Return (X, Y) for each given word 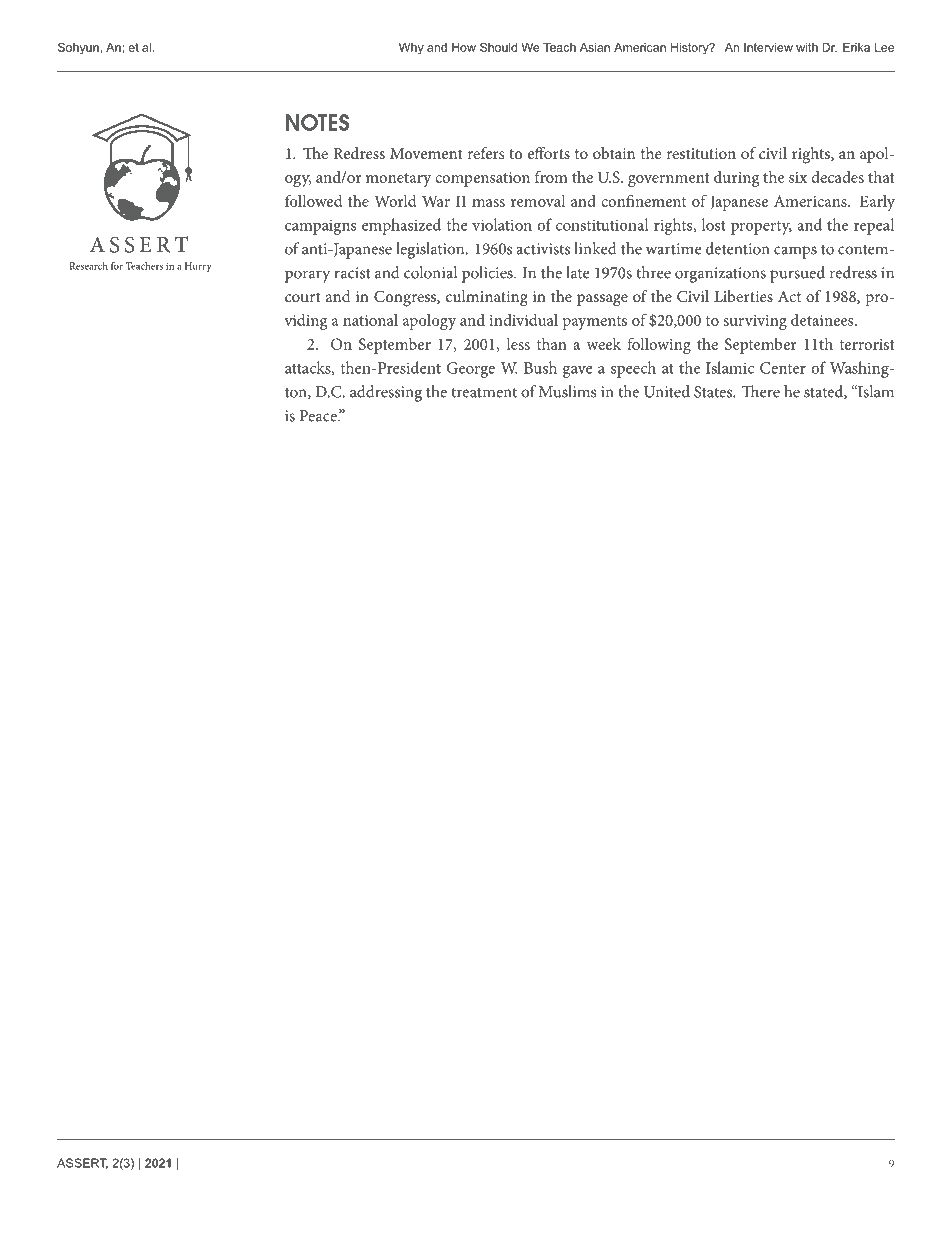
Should (498, 47)
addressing (386, 393)
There (760, 391)
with (807, 47)
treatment (484, 392)
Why (411, 49)
